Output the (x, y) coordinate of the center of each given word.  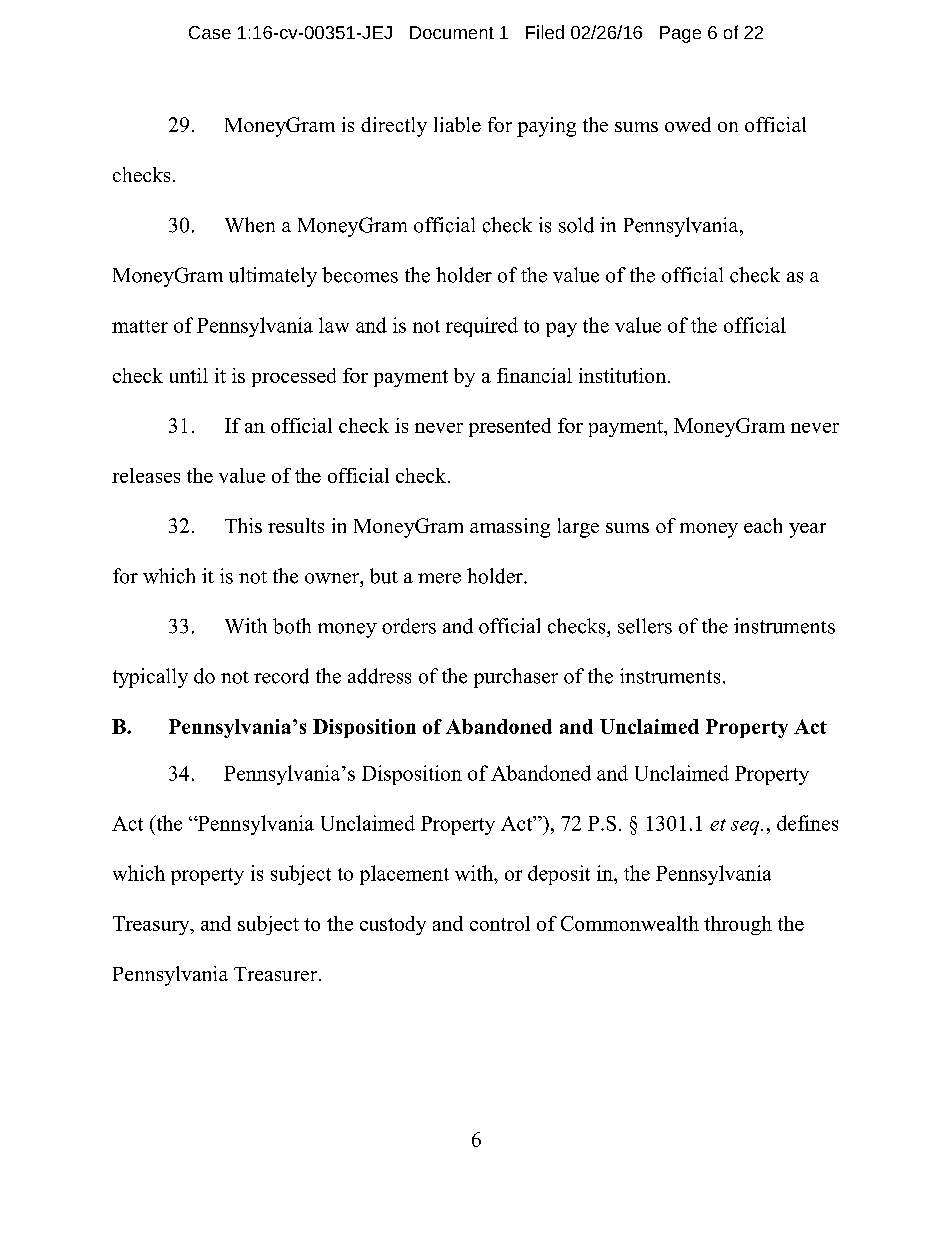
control (500, 923)
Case (210, 32)
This (243, 525)
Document (452, 32)
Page (680, 34)
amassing (510, 528)
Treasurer (277, 974)
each (763, 525)
